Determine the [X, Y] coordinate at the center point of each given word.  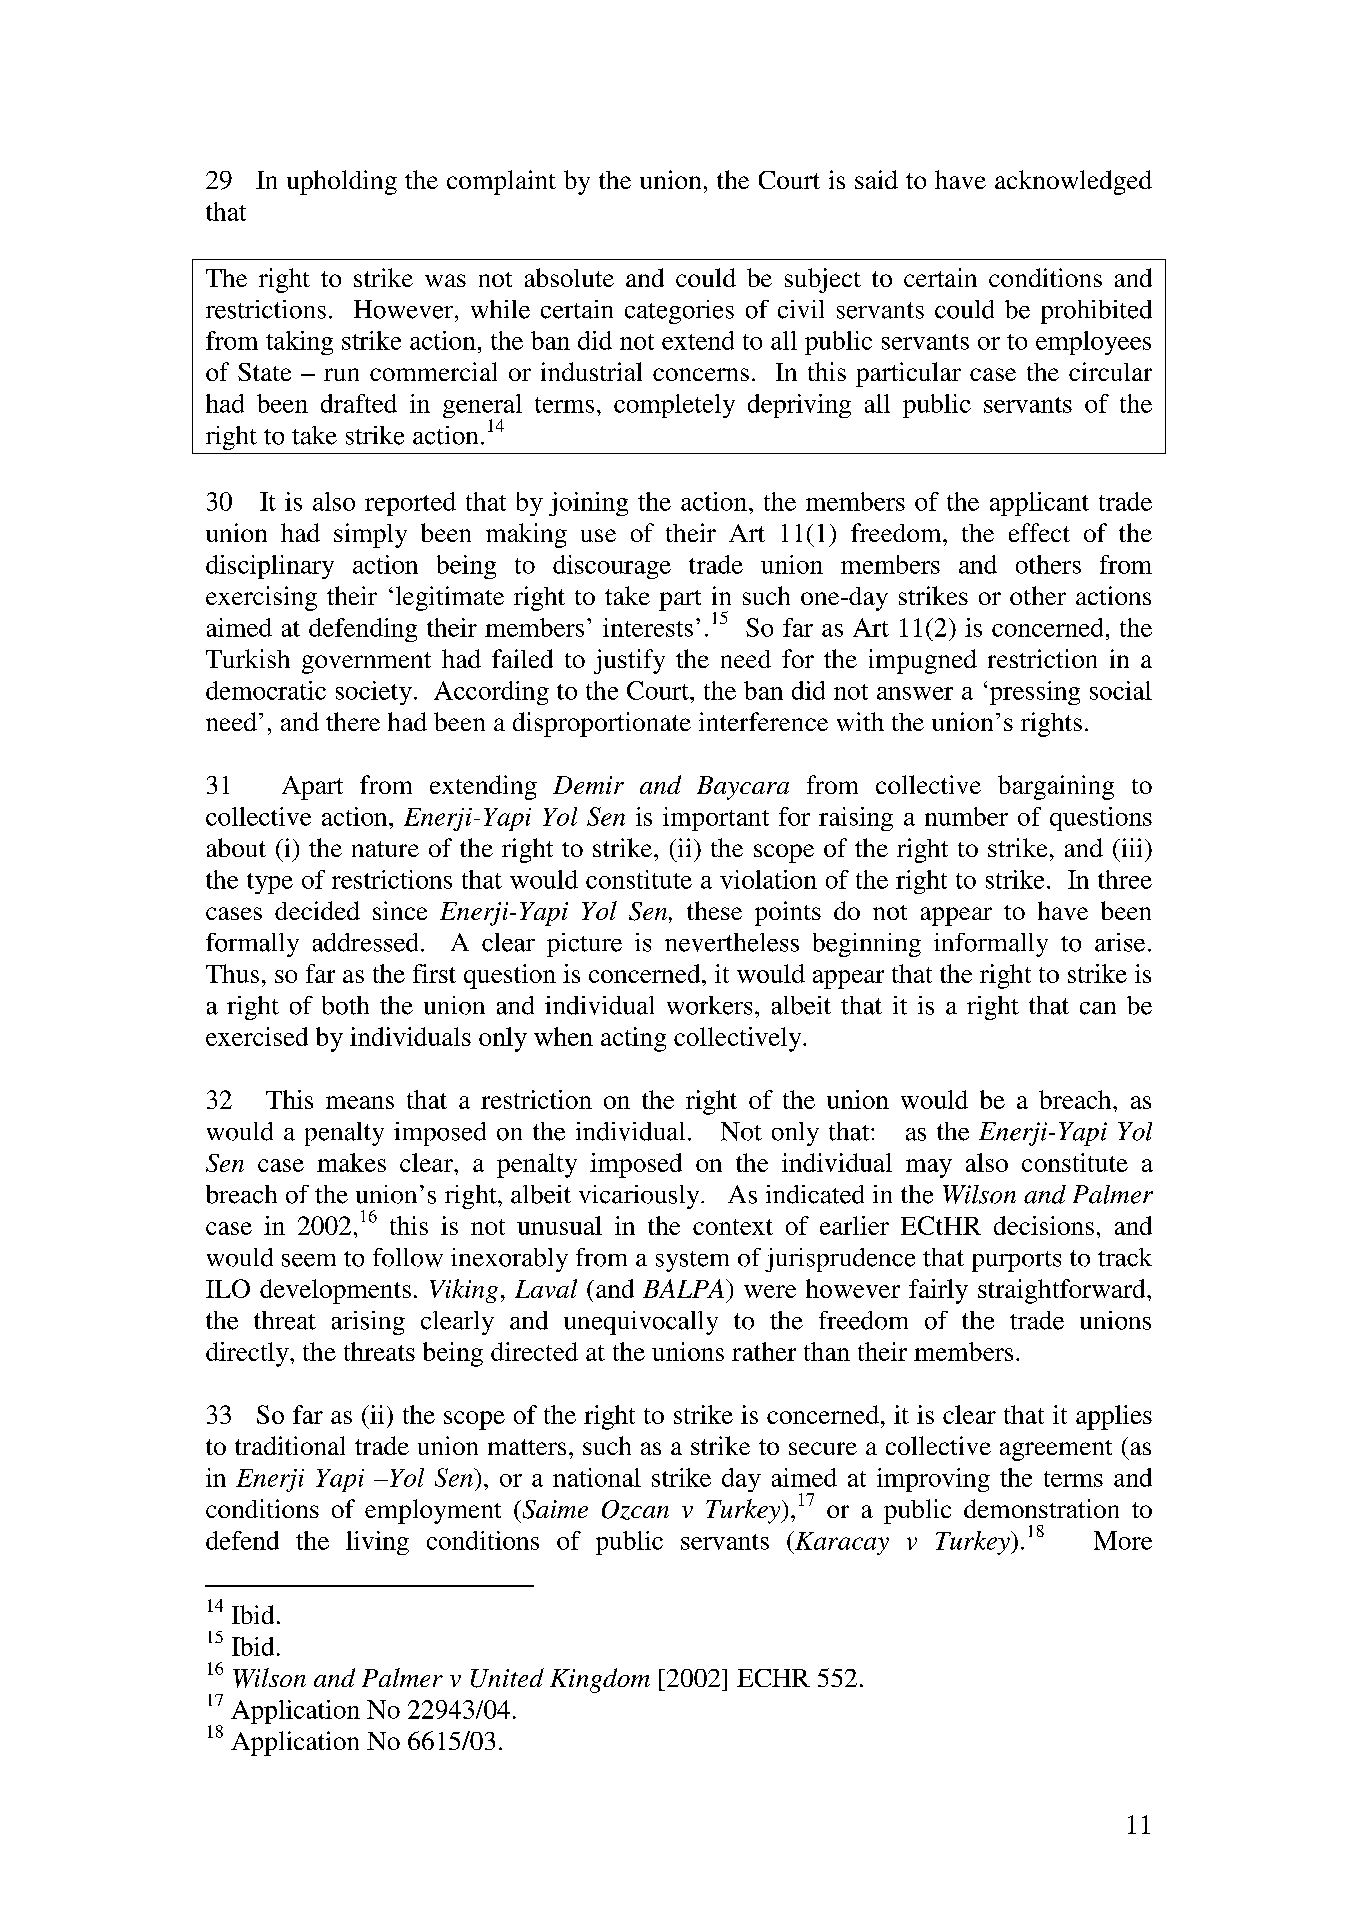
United [507, 1678]
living [377, 1543]
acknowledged [1073, 182]
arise [1120, 942]
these [714, 910]
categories [679, 312]
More [1123, 1540]
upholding [342, 182]
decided [317, 910]
